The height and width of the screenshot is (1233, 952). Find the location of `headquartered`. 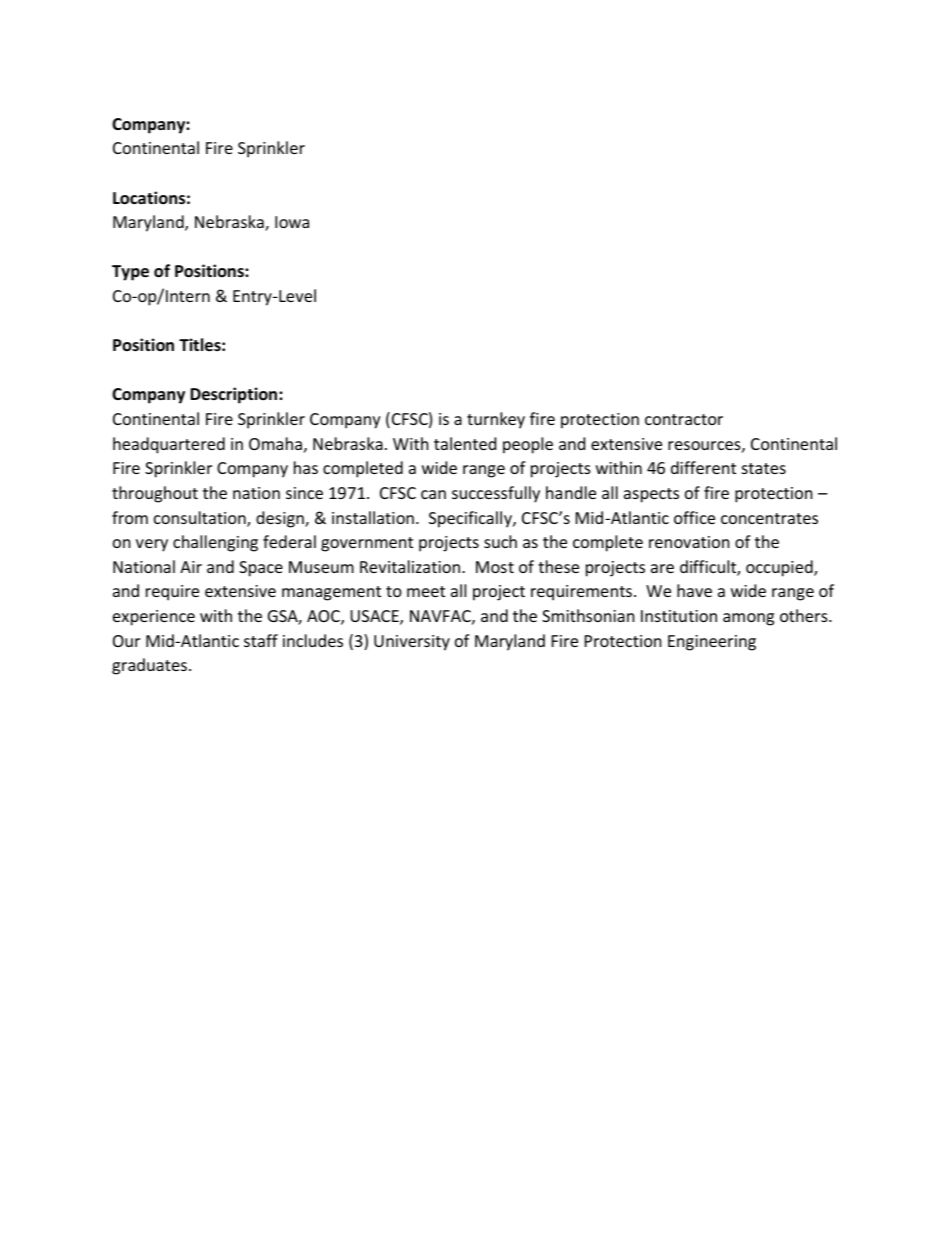

headquartered is located at coordinates (169, 445).
